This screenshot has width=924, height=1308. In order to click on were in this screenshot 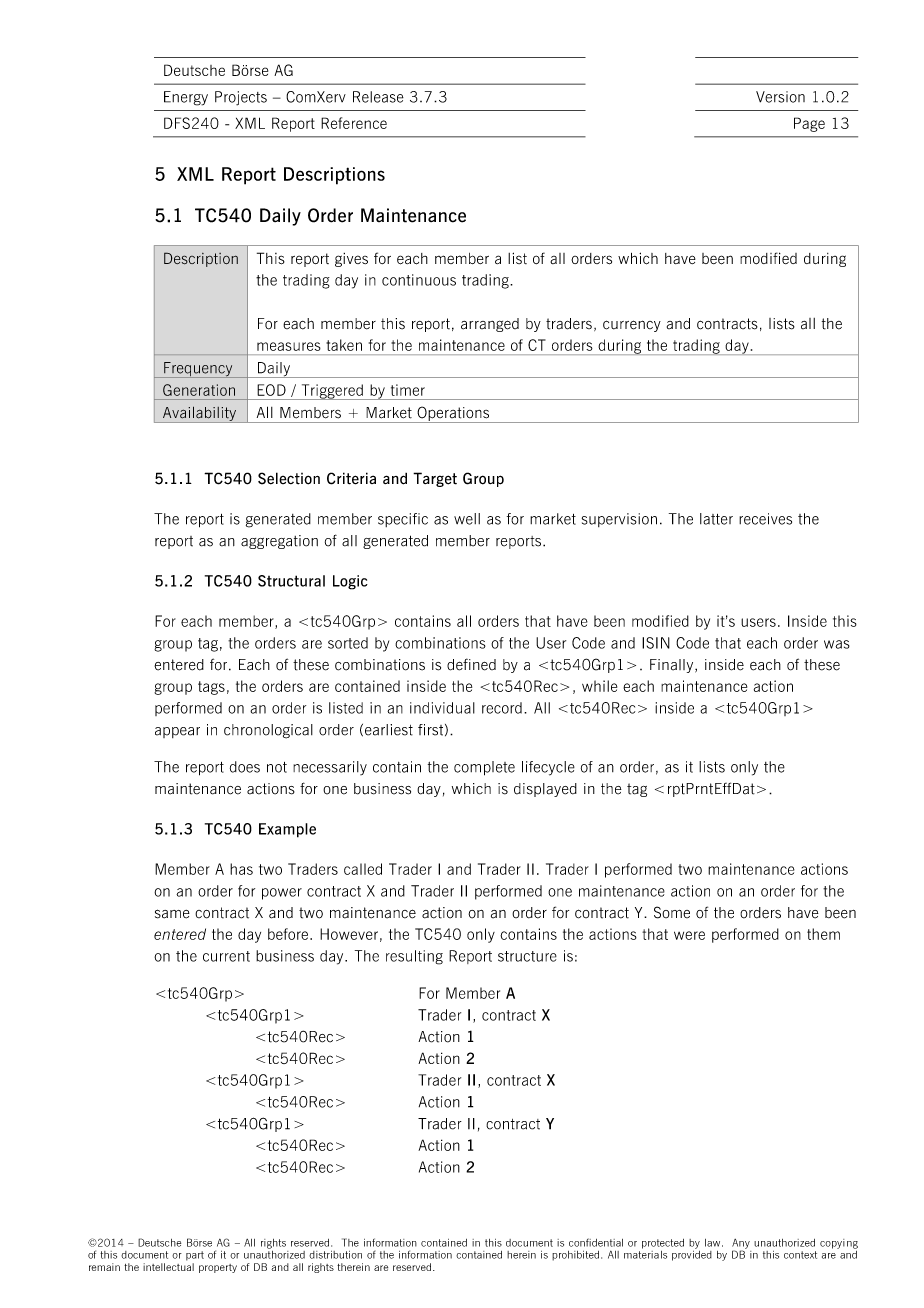, I will do `click(689, 935)`.
